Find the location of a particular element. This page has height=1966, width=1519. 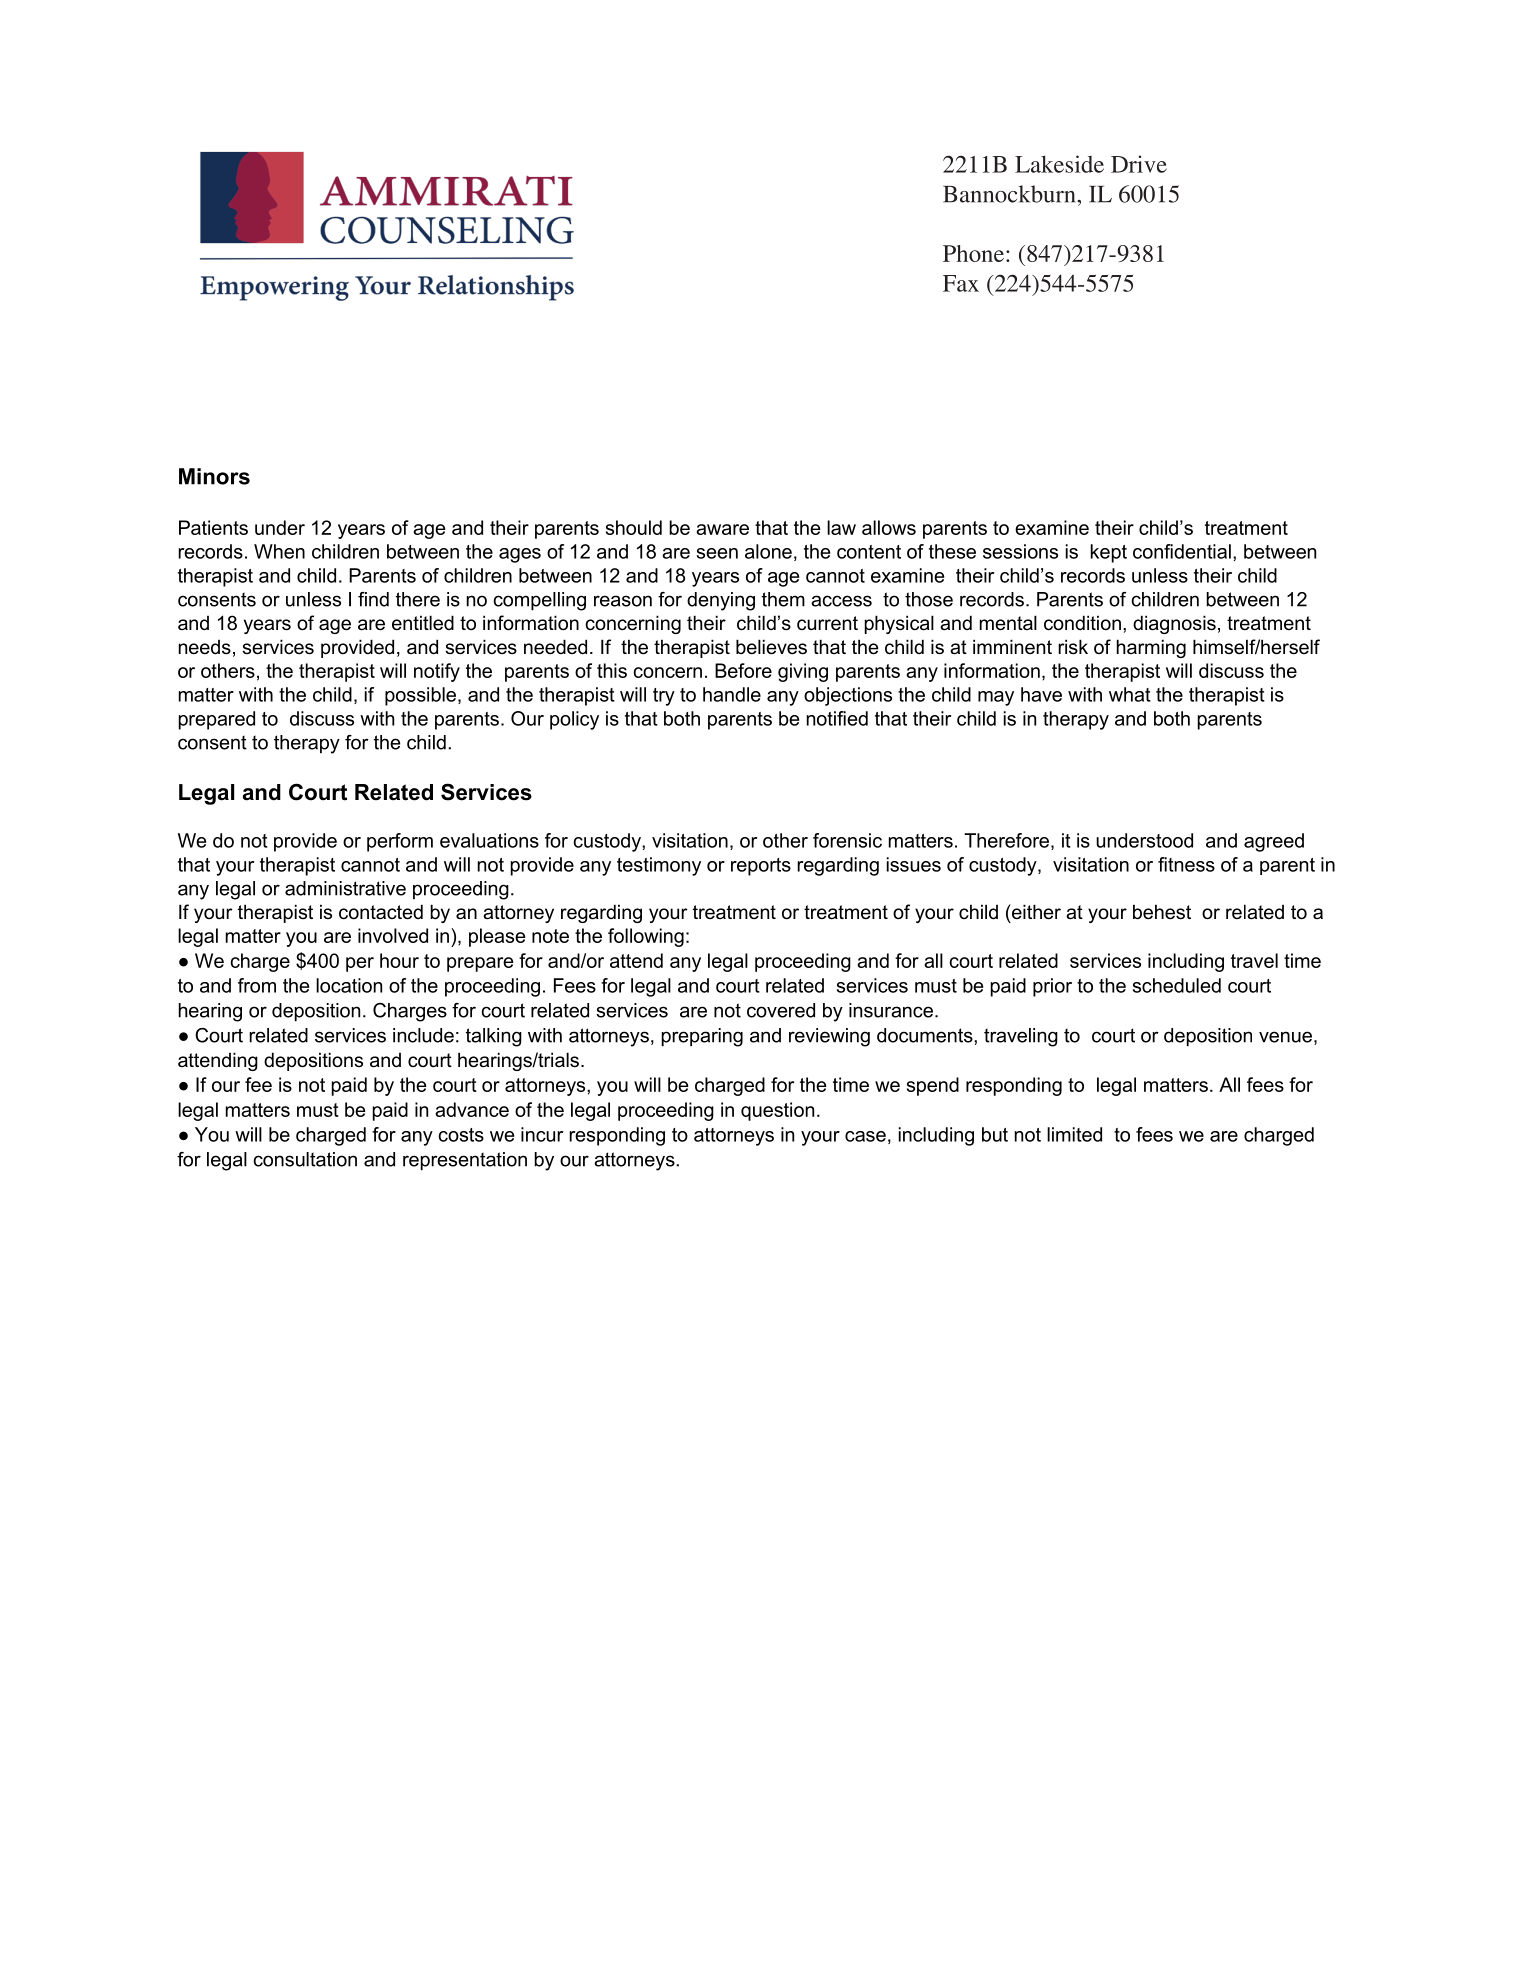

aware is located at coordinates (722, 529).
